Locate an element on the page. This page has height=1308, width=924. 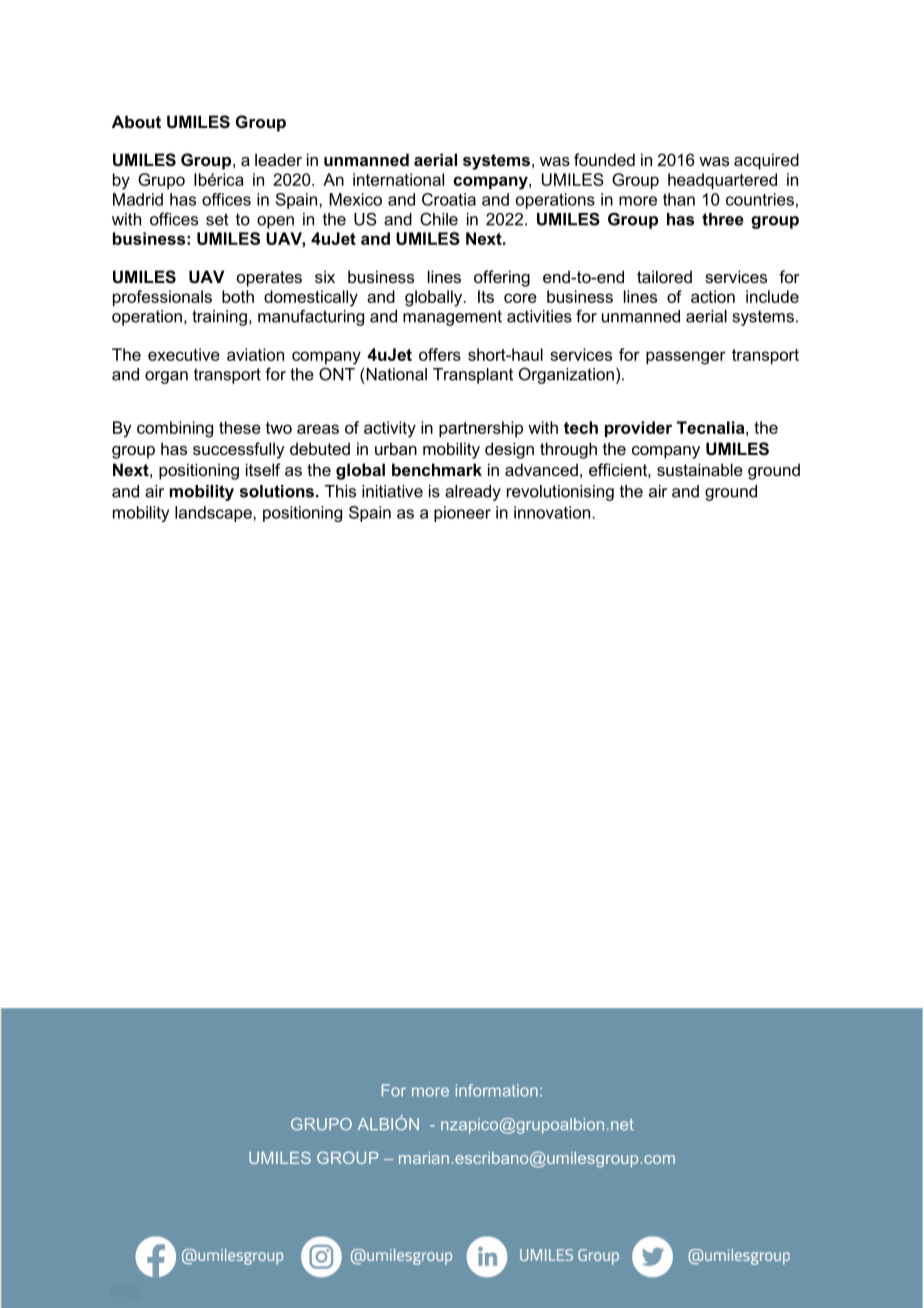
information is located at coordinates (497, 1090).
